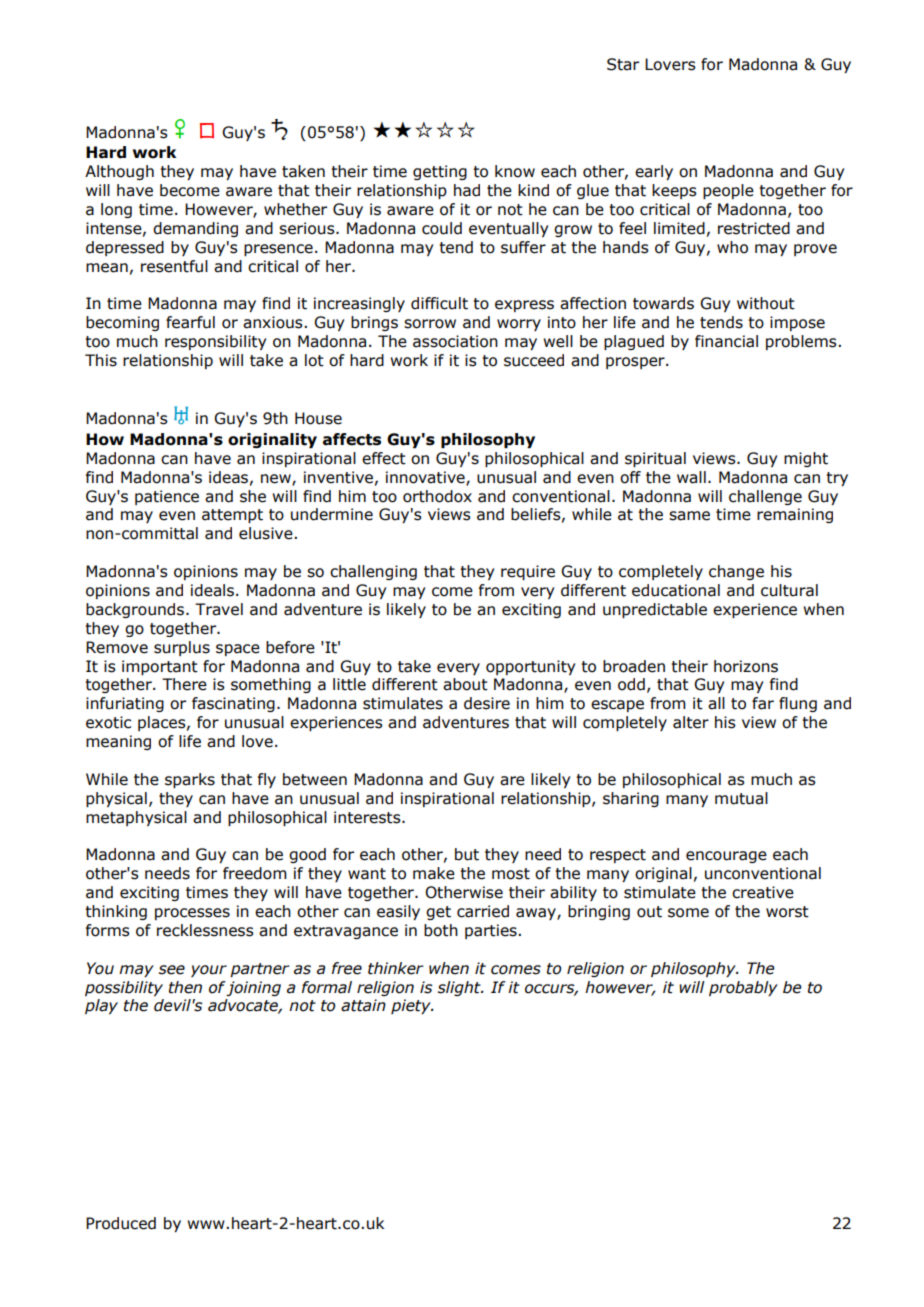 The image size is (924, 1307). What do you see at coordinates (623, 64) in the screenshot?
I see `Star` at bounding box center [623, 64].
